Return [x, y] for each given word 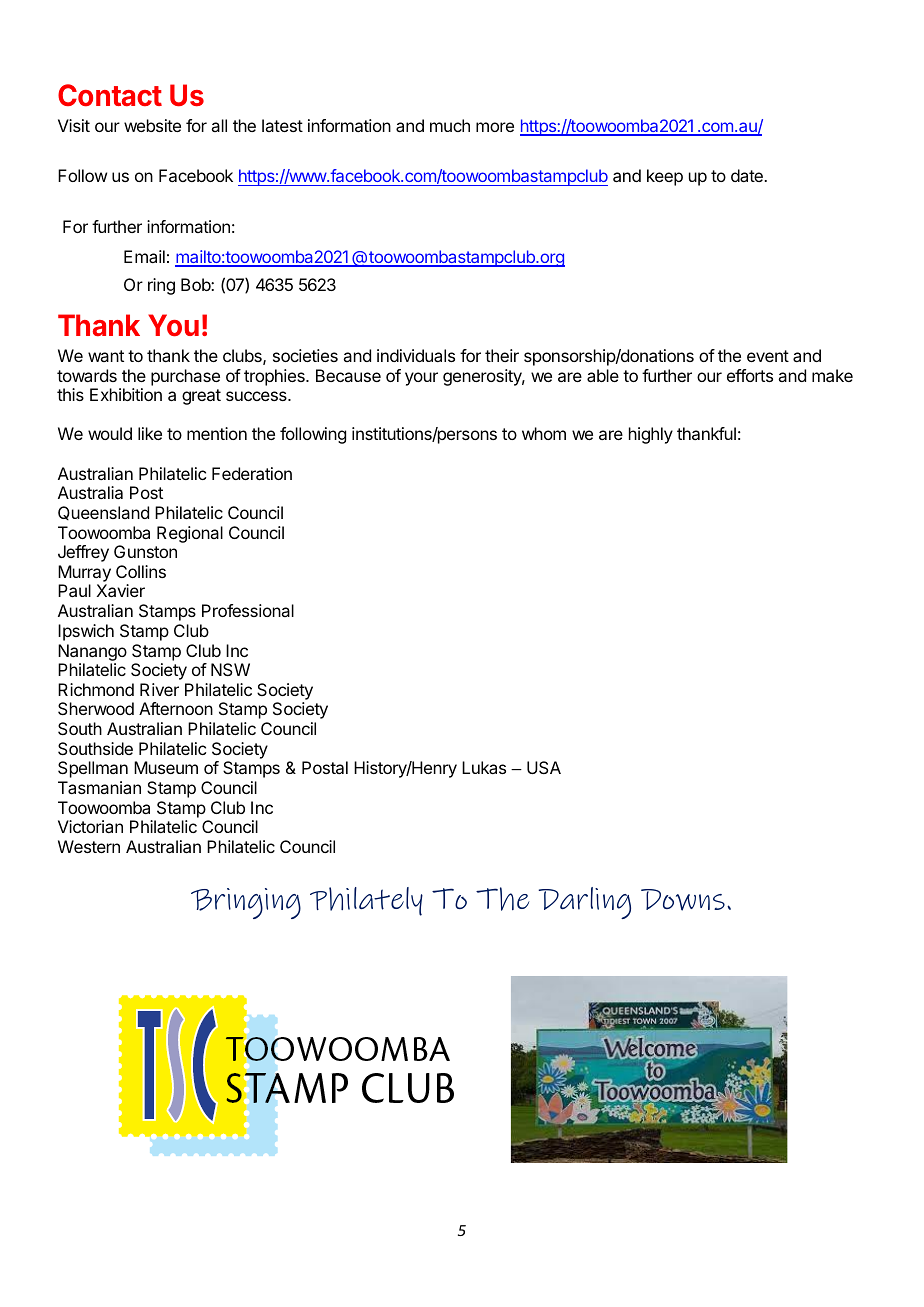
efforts [750, 375]
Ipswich [86, 632]
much [450, 125]
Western [89, 846]
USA [544, 767]
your [421, 379]
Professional [248, 610]
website [152, 125]
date [748, 175]
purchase [185, 377]
